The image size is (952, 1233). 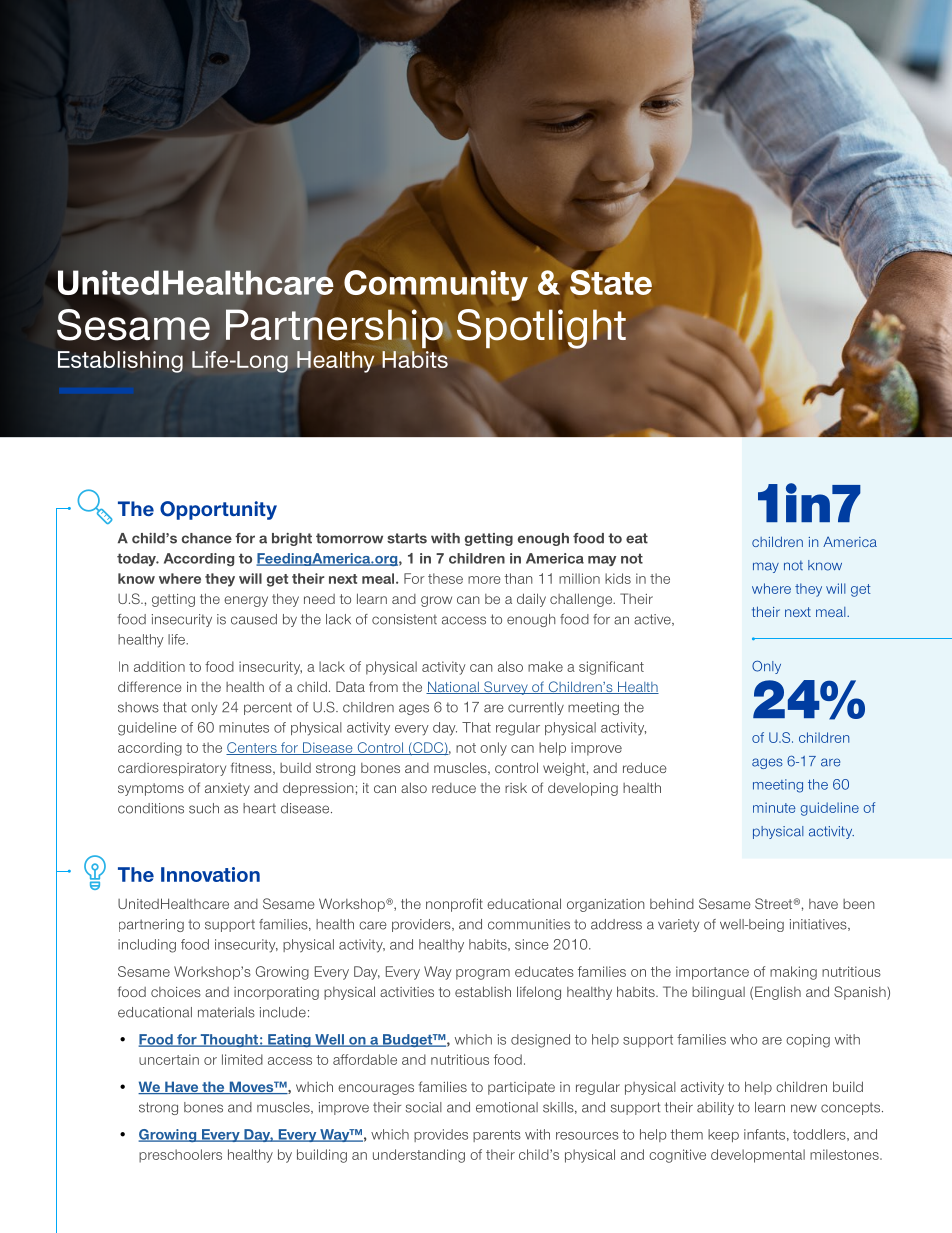 I want to click on risk, so click(x=516, y=788).
